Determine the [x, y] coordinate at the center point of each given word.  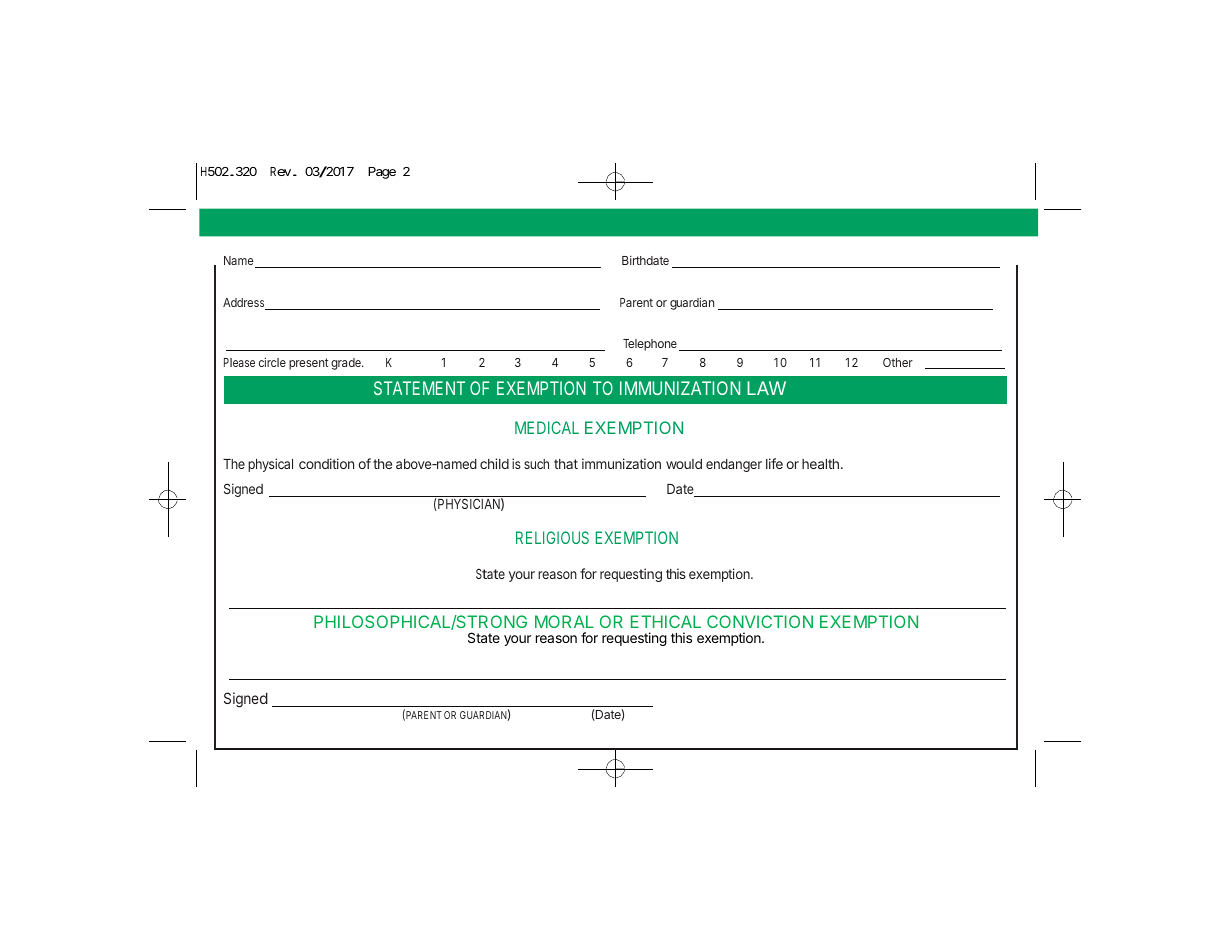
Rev [280, 171]
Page [382, 173]
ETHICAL [666, 621]
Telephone [650, 345]
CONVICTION [760, 621]
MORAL [564, 621]
